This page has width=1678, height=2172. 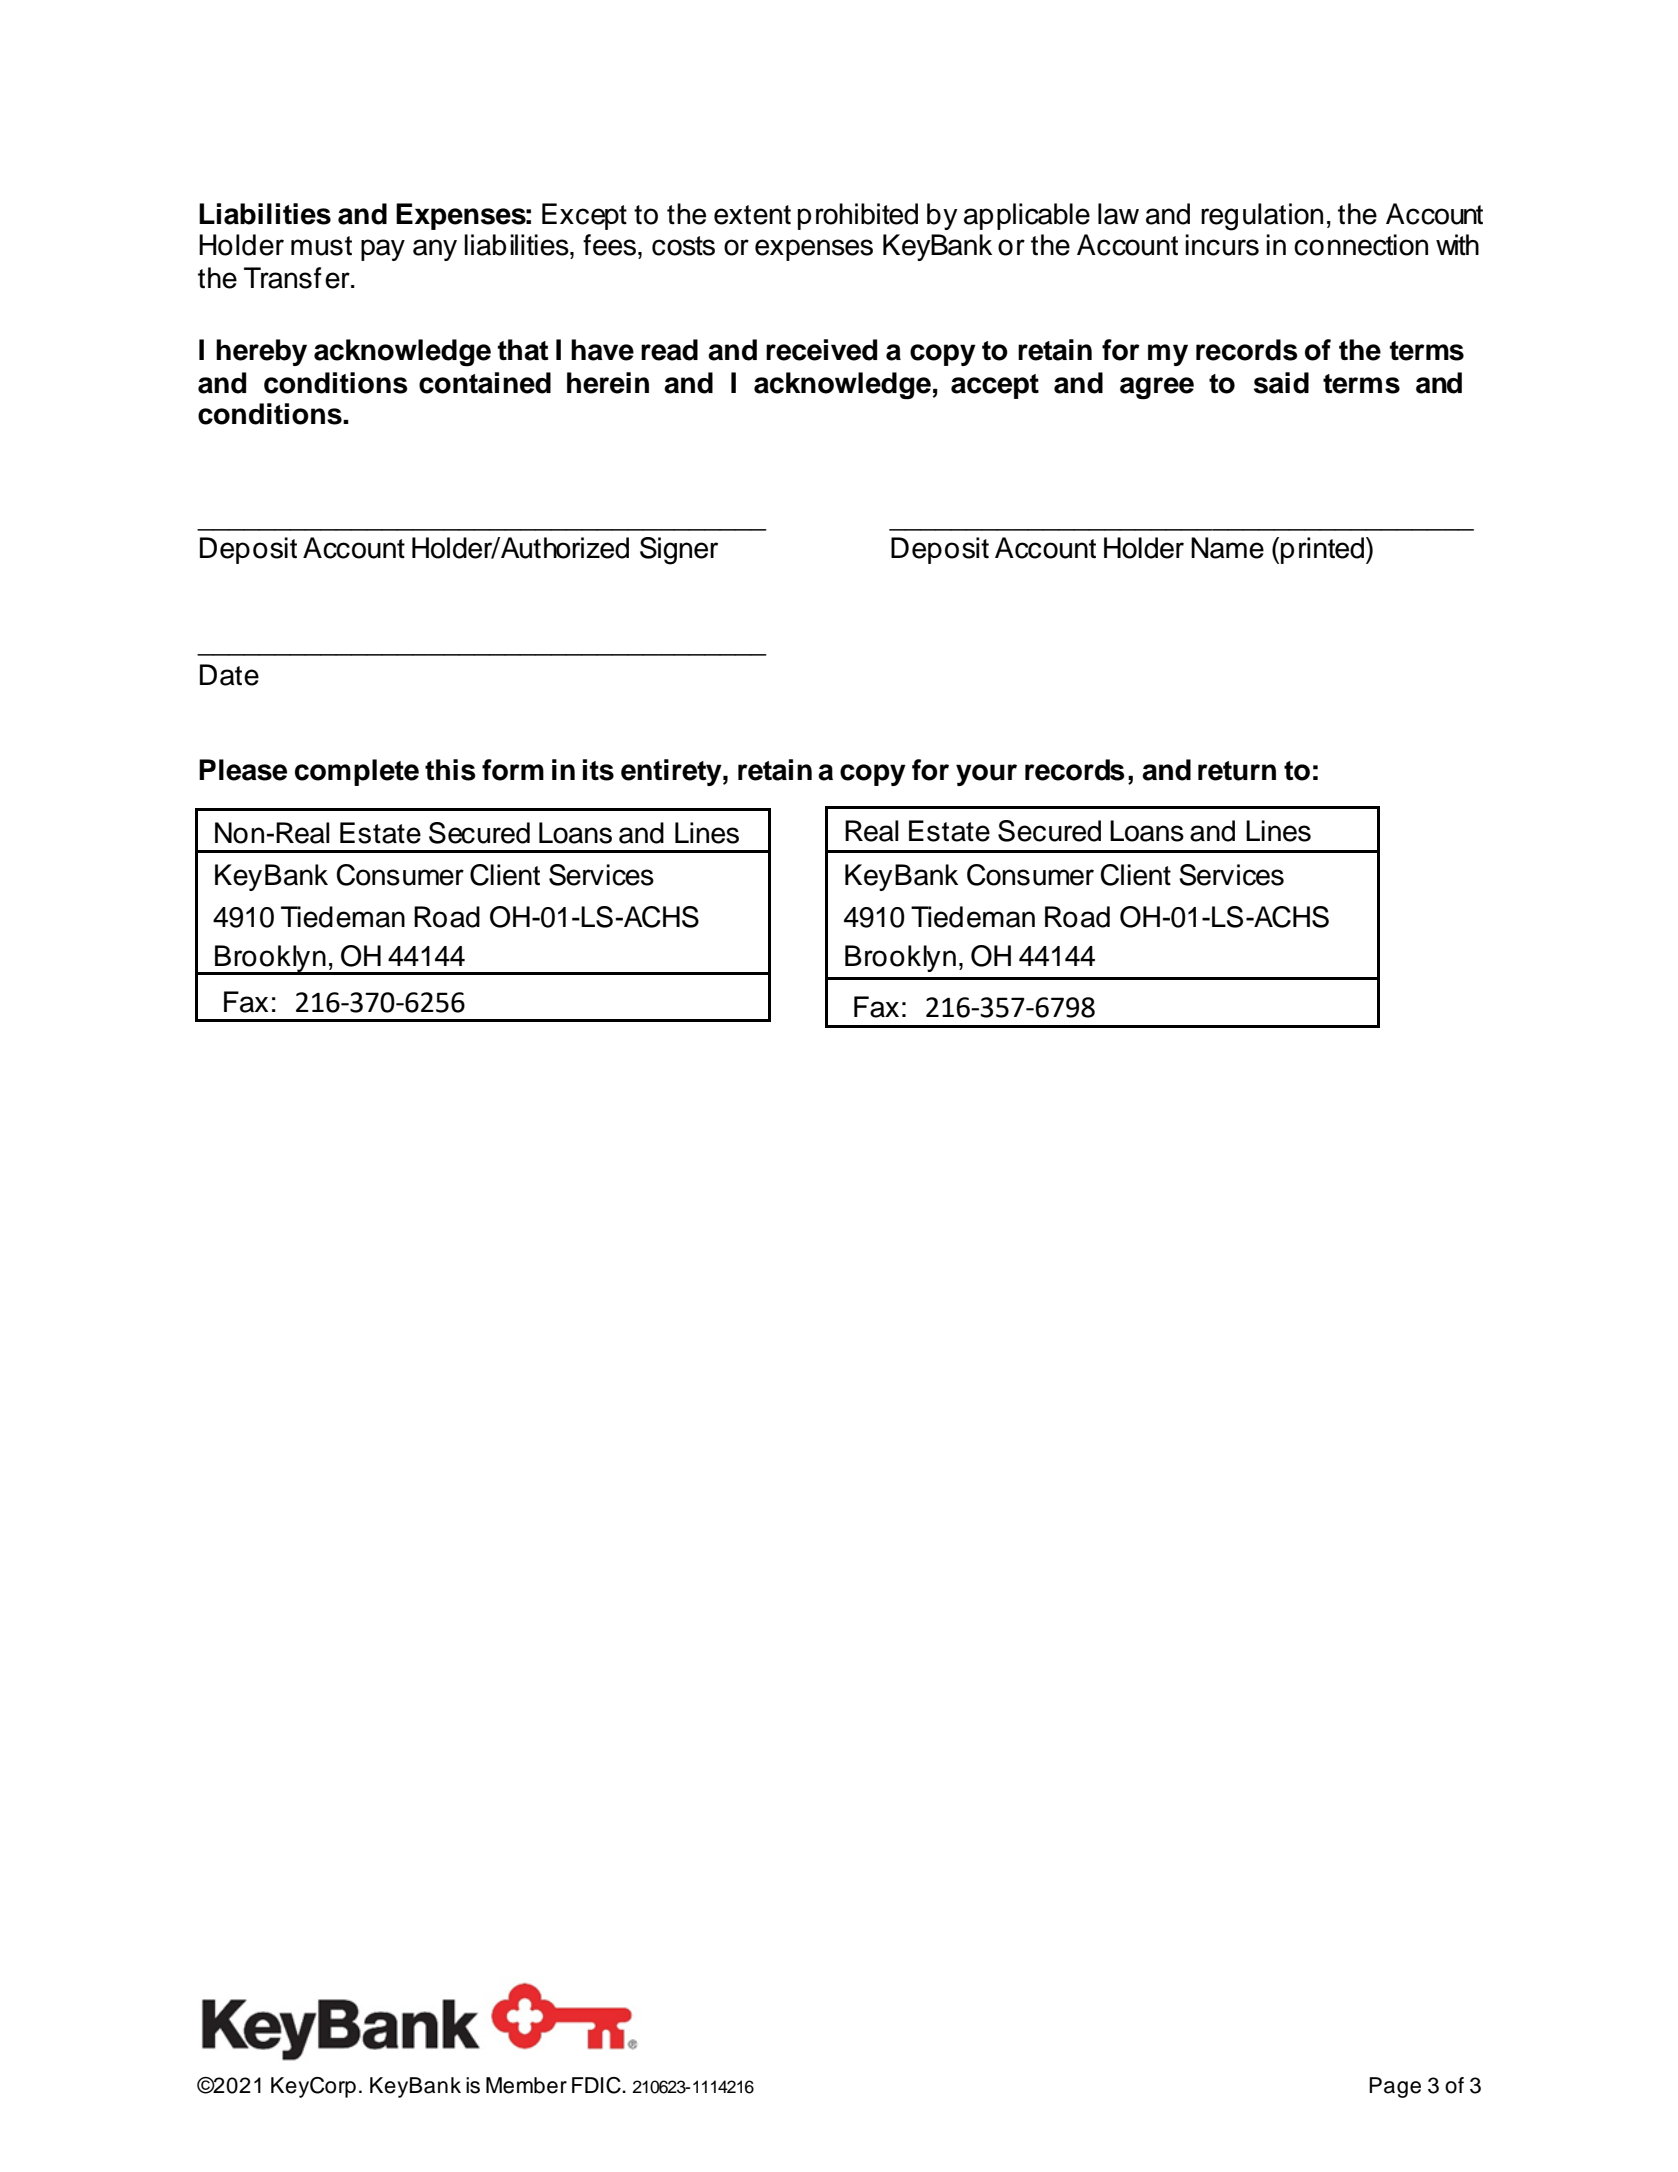 What do you see at coordinates (526, 2085) in the page?
I see `Member` at bounding box center [526, 2085].
